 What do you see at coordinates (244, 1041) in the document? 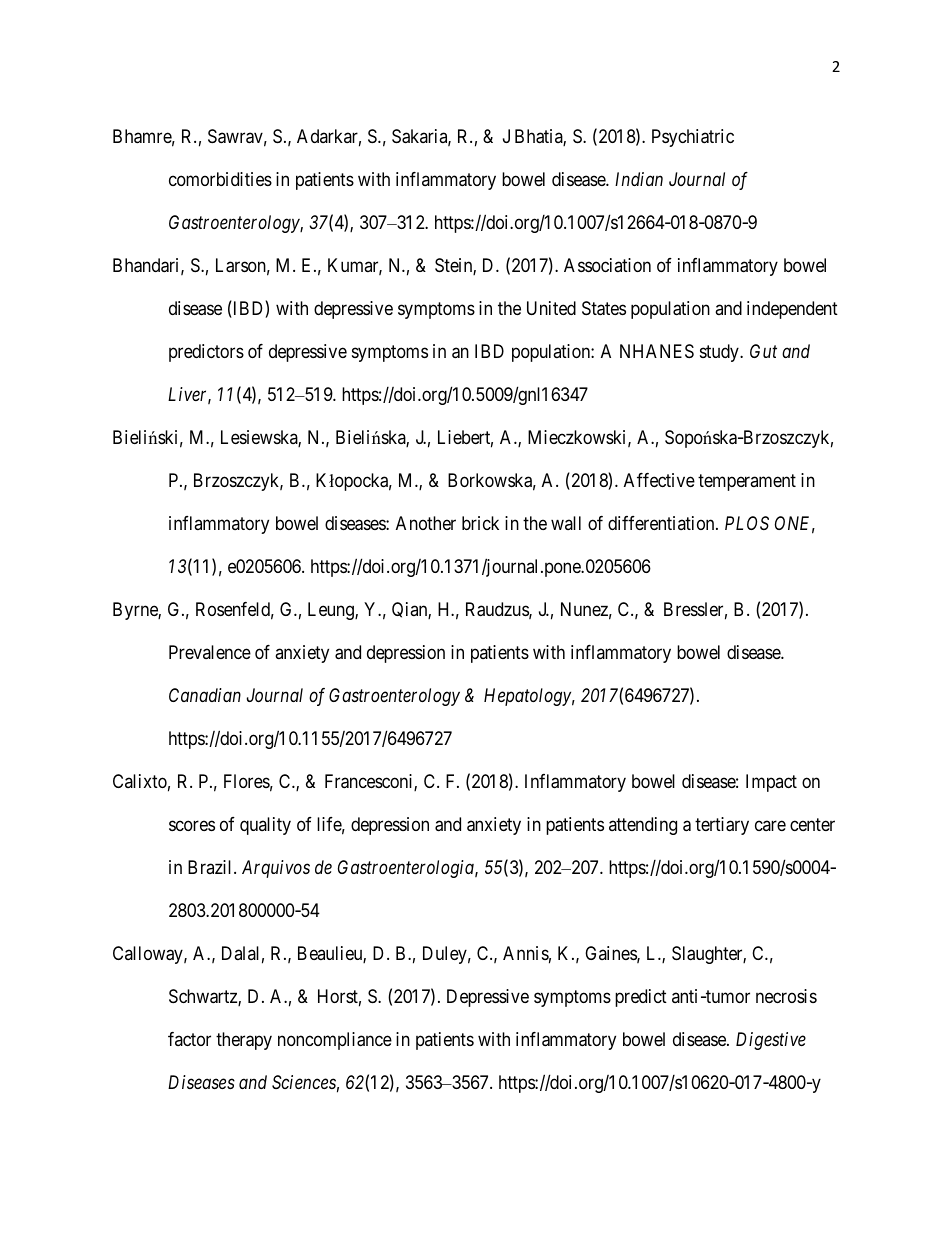
I see `therapy` at bounding box center [244, 1041].
